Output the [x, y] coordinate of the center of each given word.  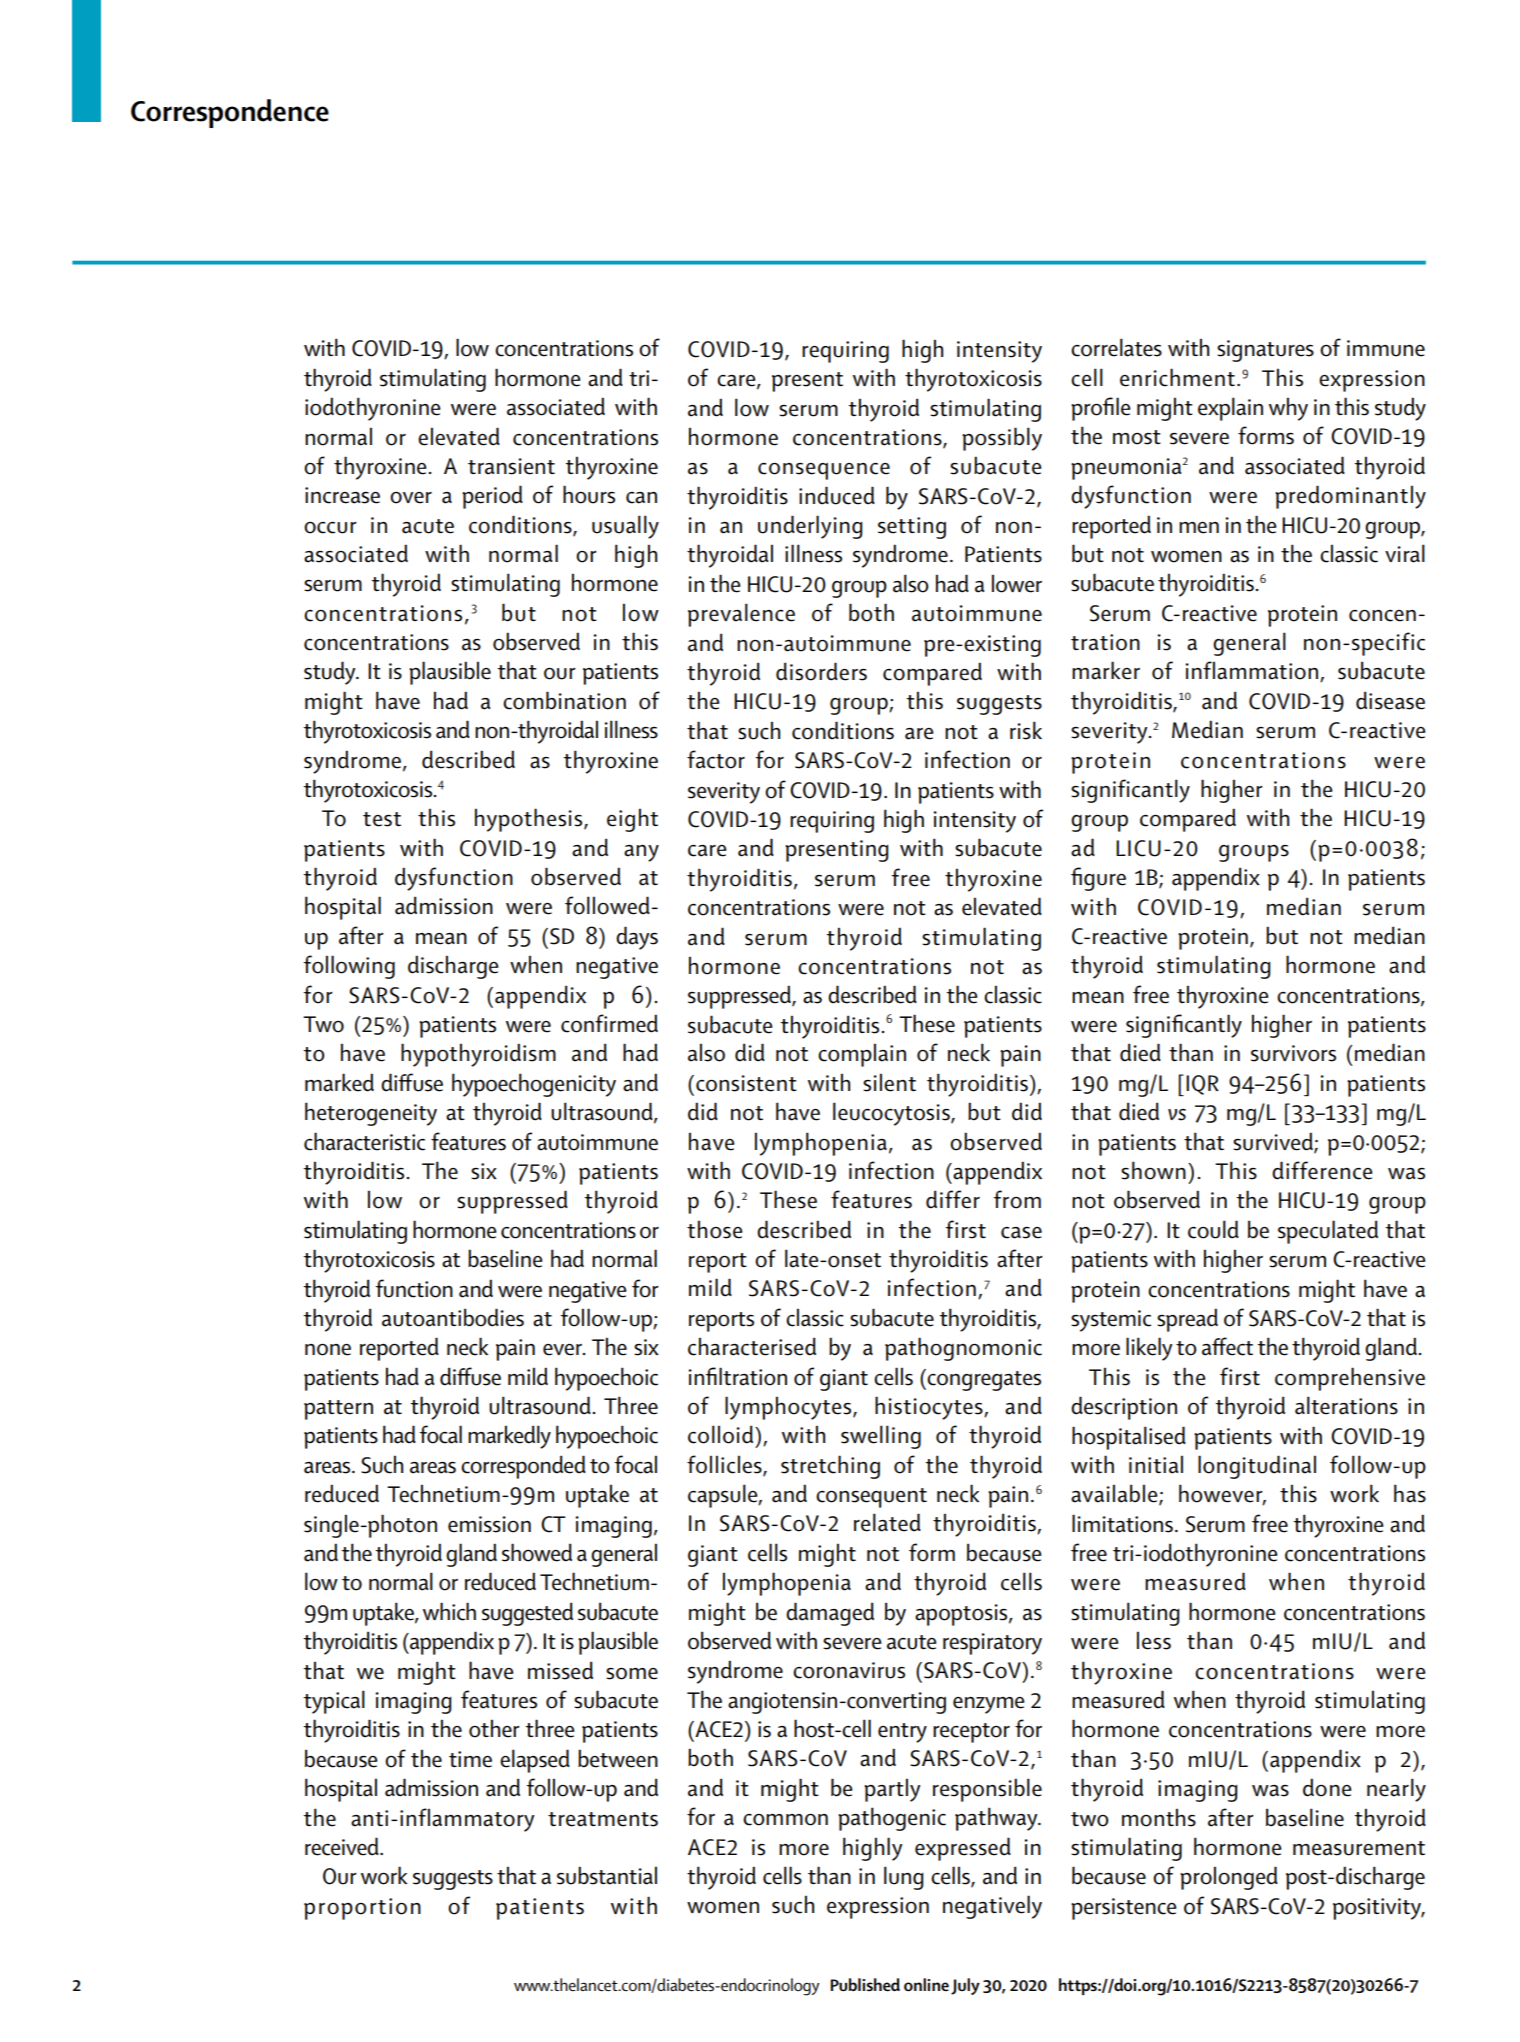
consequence [824, 471]
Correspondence [230, 113]
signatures [1265, 351]
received [343, 1846]
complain [862, 1055]
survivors [1293, 1053]
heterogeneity [371, 1114]
